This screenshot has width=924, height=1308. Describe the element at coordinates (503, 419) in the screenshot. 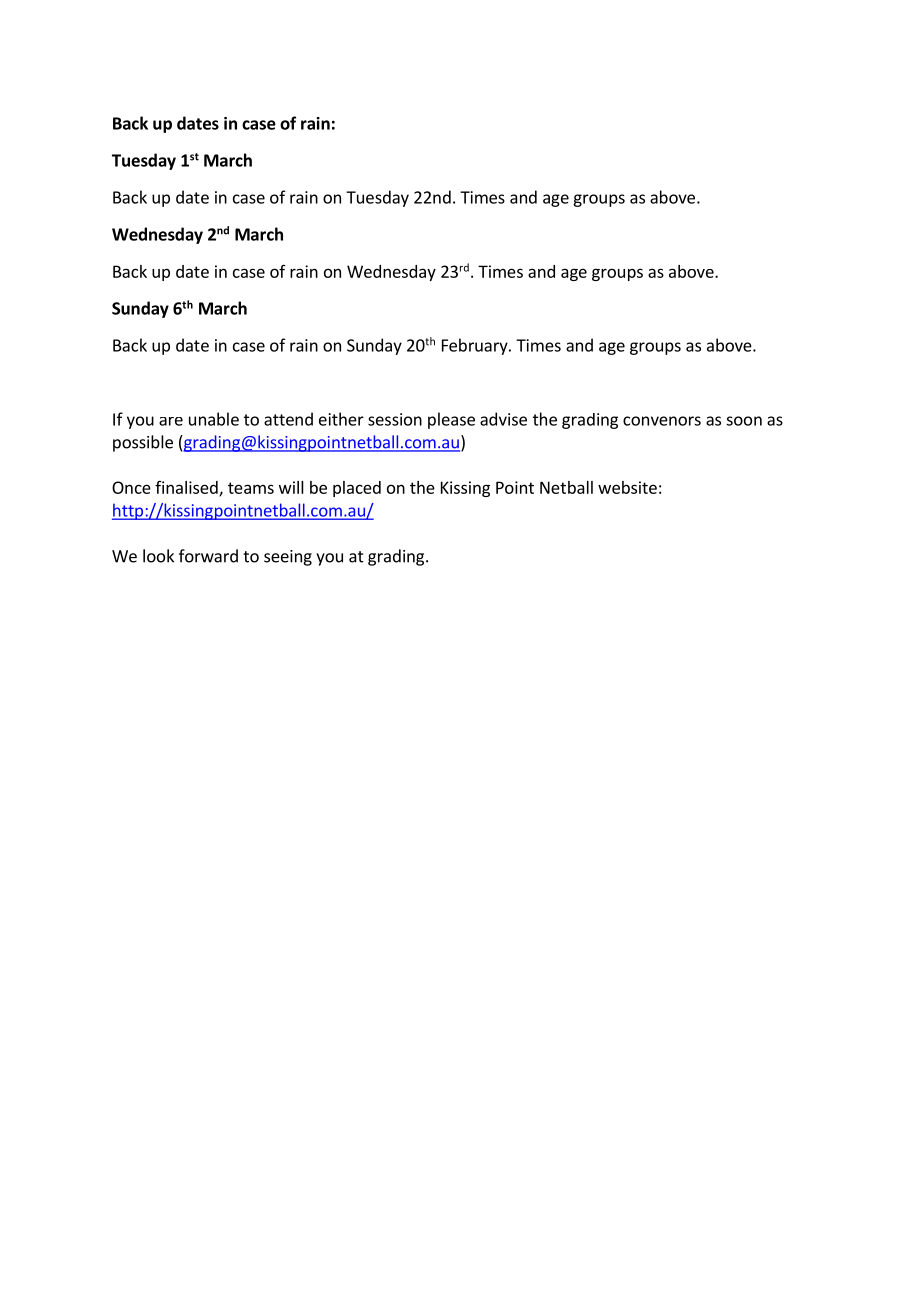

I see `advise` at that location.
